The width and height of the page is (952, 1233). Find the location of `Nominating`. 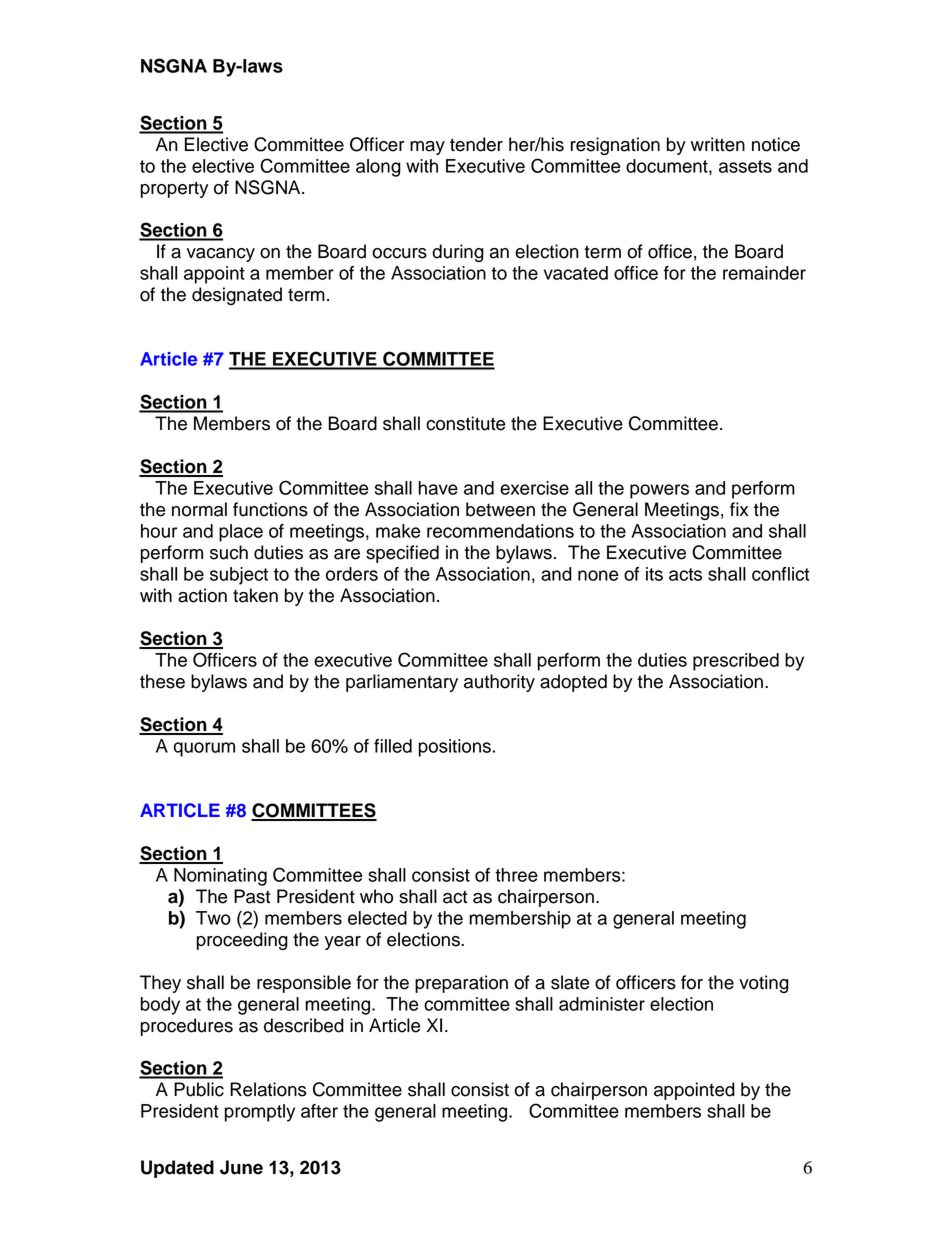

Nominating is located at coordinates (220, 877).
